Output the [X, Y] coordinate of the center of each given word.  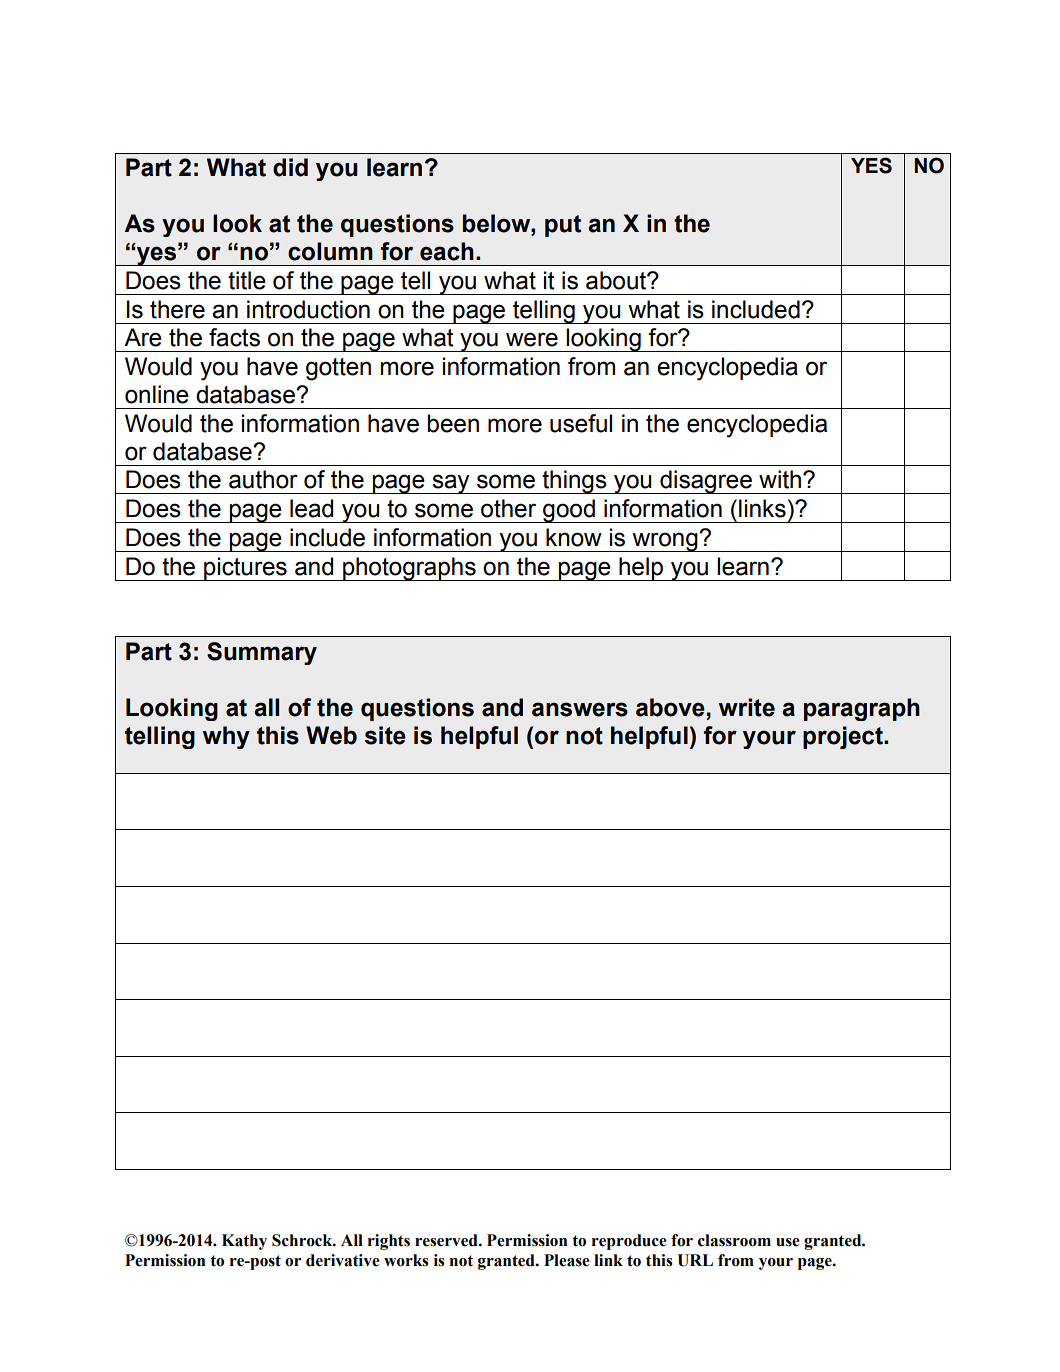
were [532, 339]
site [385, 735]
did [290, 167]
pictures [245, 569]
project [844, 737]
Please [567, 1260]
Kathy [244, 1242]
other [508, 508]
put [563, 226]
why [226, 737]
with [780, 479]
